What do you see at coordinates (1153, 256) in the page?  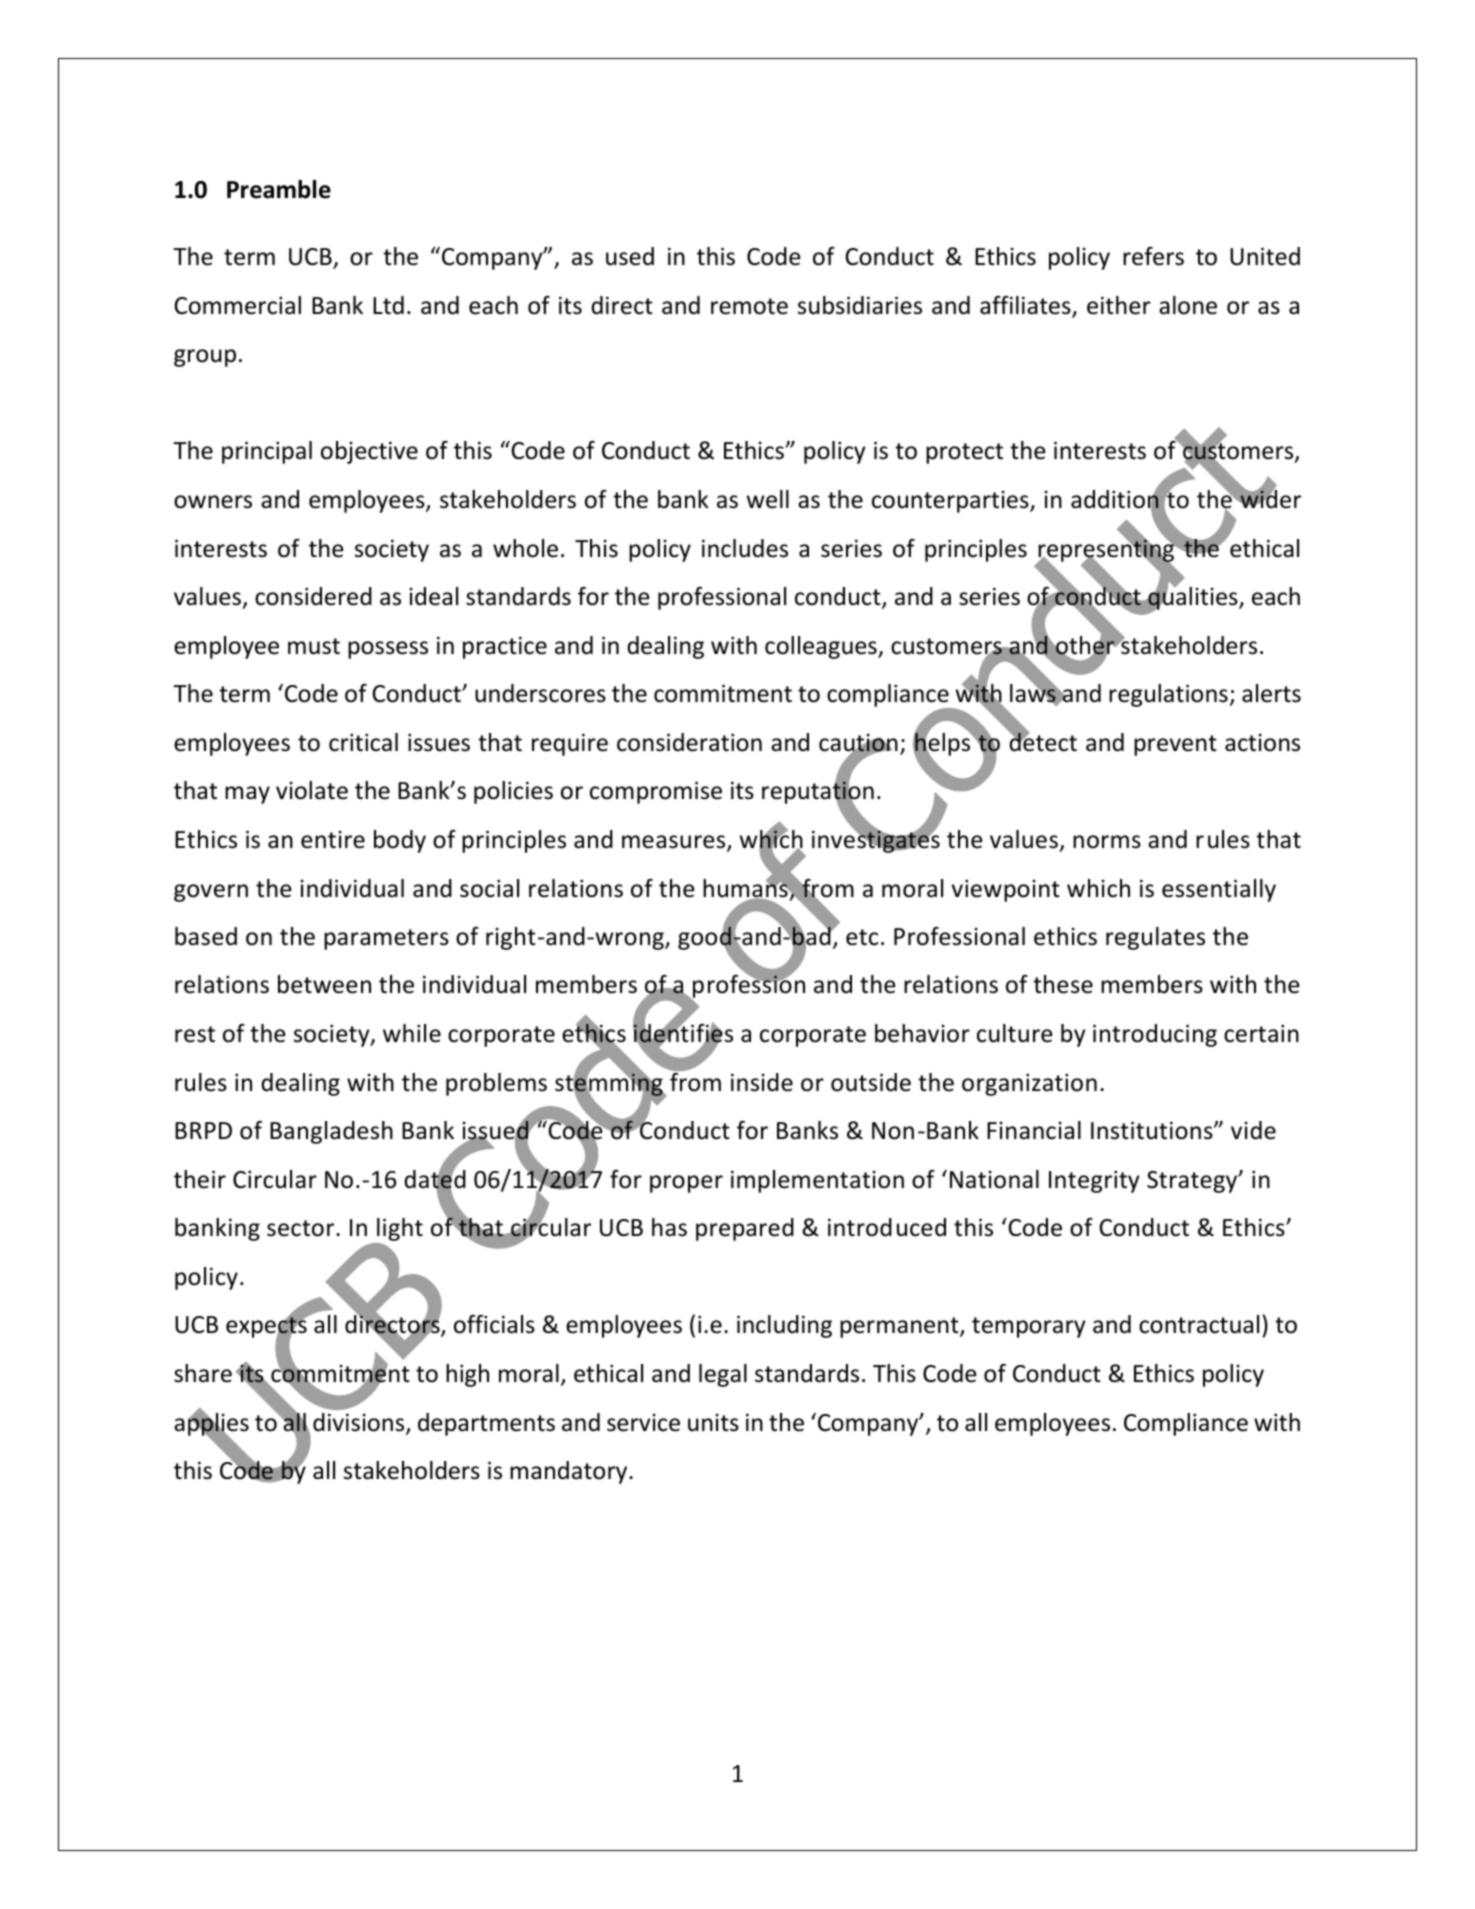 I see `refers` at bounding box center [1153, 256].
